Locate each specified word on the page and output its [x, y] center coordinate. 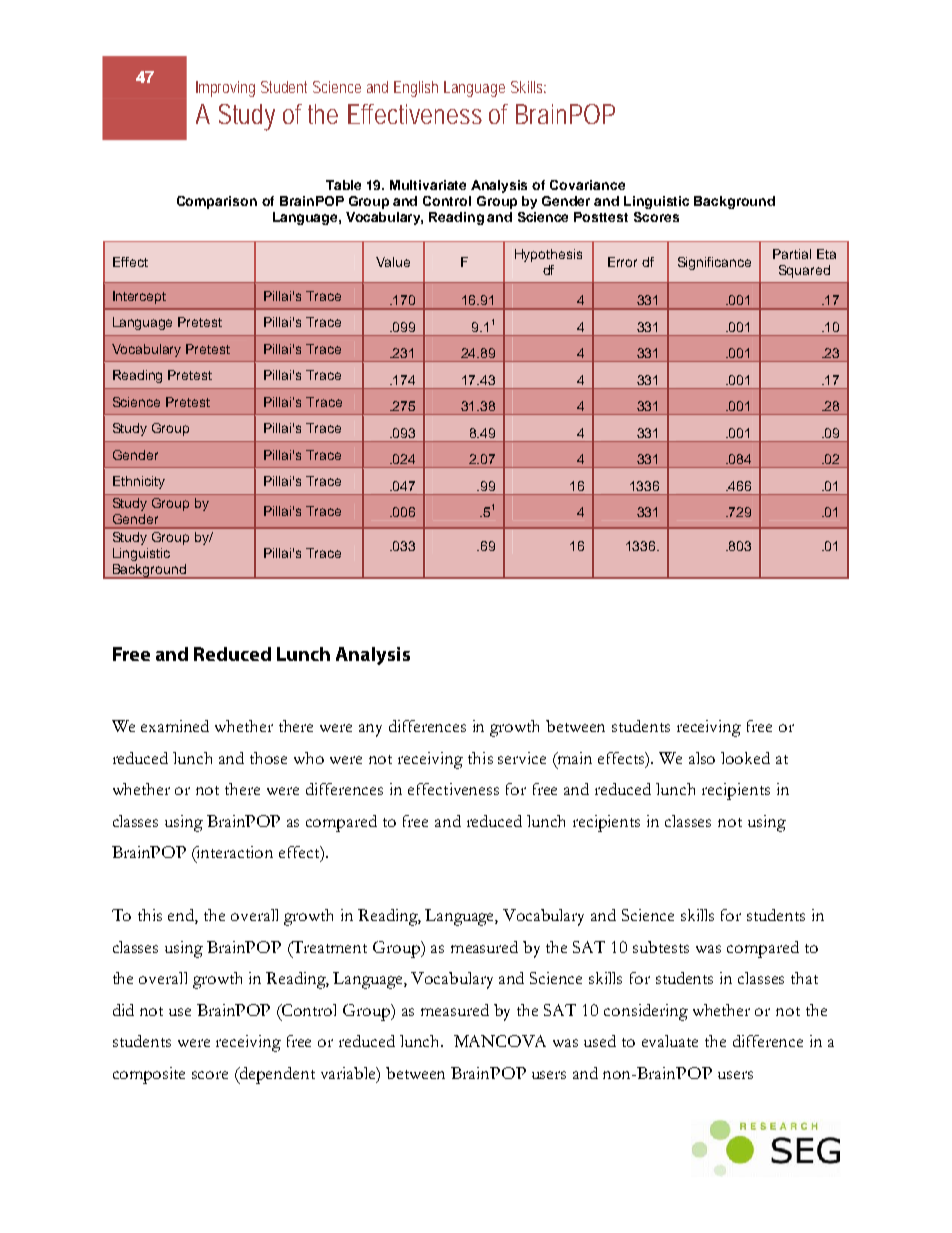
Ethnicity [139, 482]
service [522, 758]
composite [149, 1075]
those [268, 758]
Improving [225, 89]
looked [745, 758]
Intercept [139, 297]
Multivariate [428, 185]
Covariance [587, 185]
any [370, 730]
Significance [714, 263]
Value [393, 262]
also [702, 758]
